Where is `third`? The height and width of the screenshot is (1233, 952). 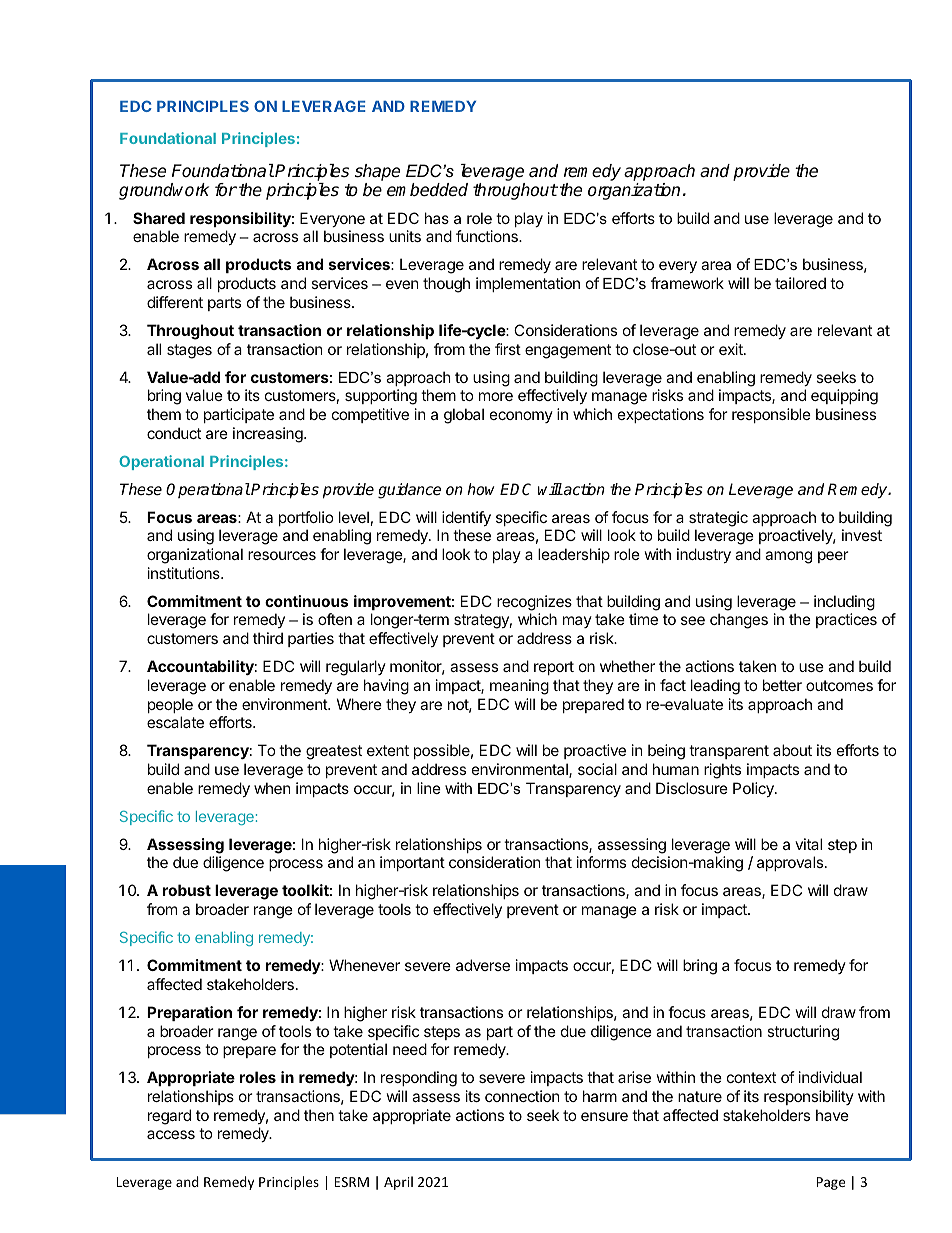
third is located at coordinates (268, 638).
